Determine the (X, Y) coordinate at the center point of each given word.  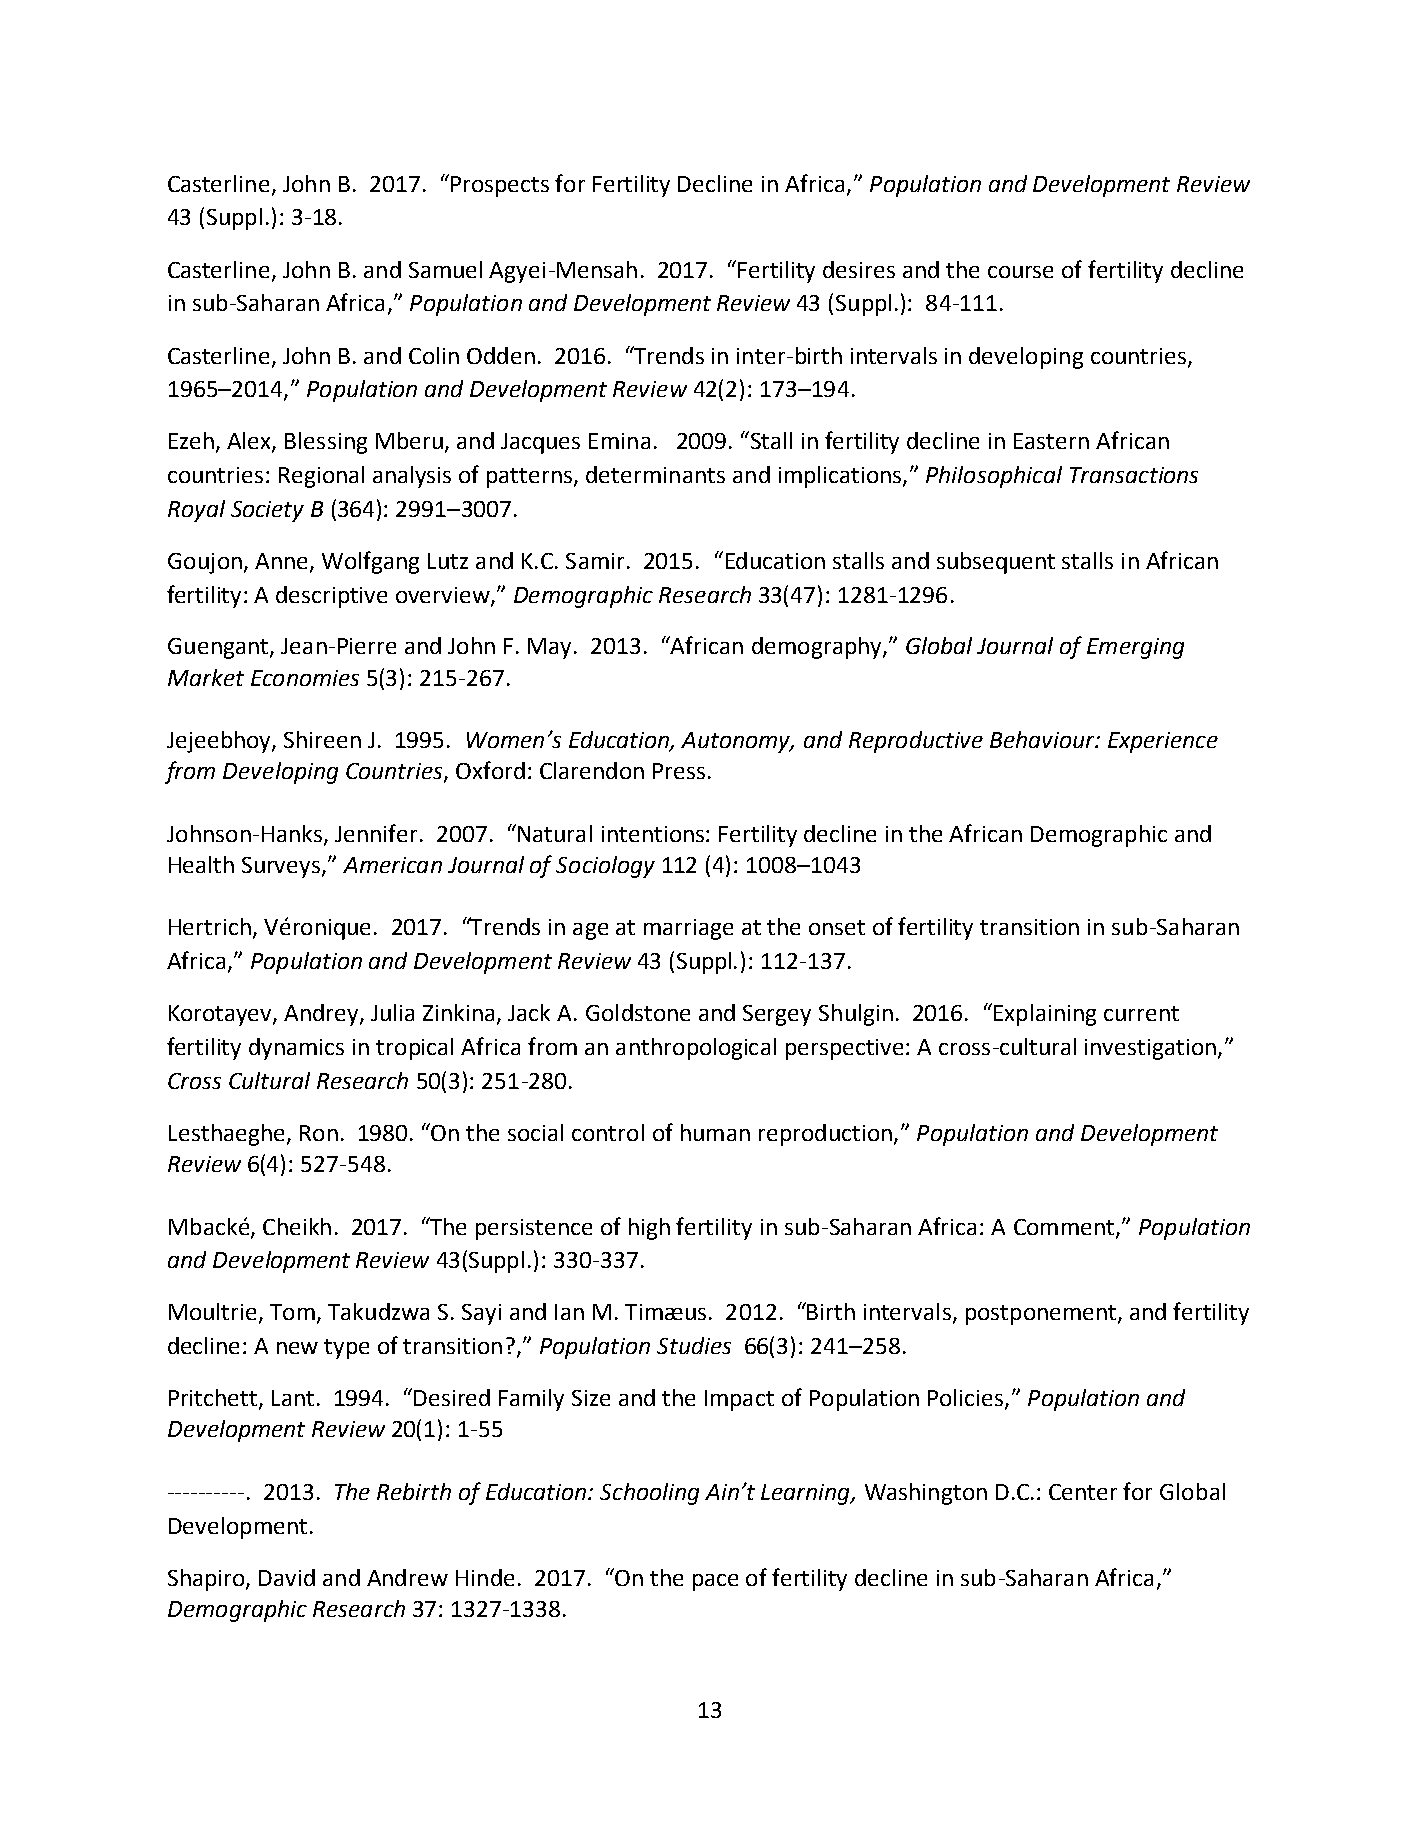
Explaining (1045, 1015)
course (1020, 272)
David (287, 1577)
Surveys (282, 867)
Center (1083, 1492)
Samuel (445, 269)
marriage (688, 929)
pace (715, 1582)
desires (859, 269)
